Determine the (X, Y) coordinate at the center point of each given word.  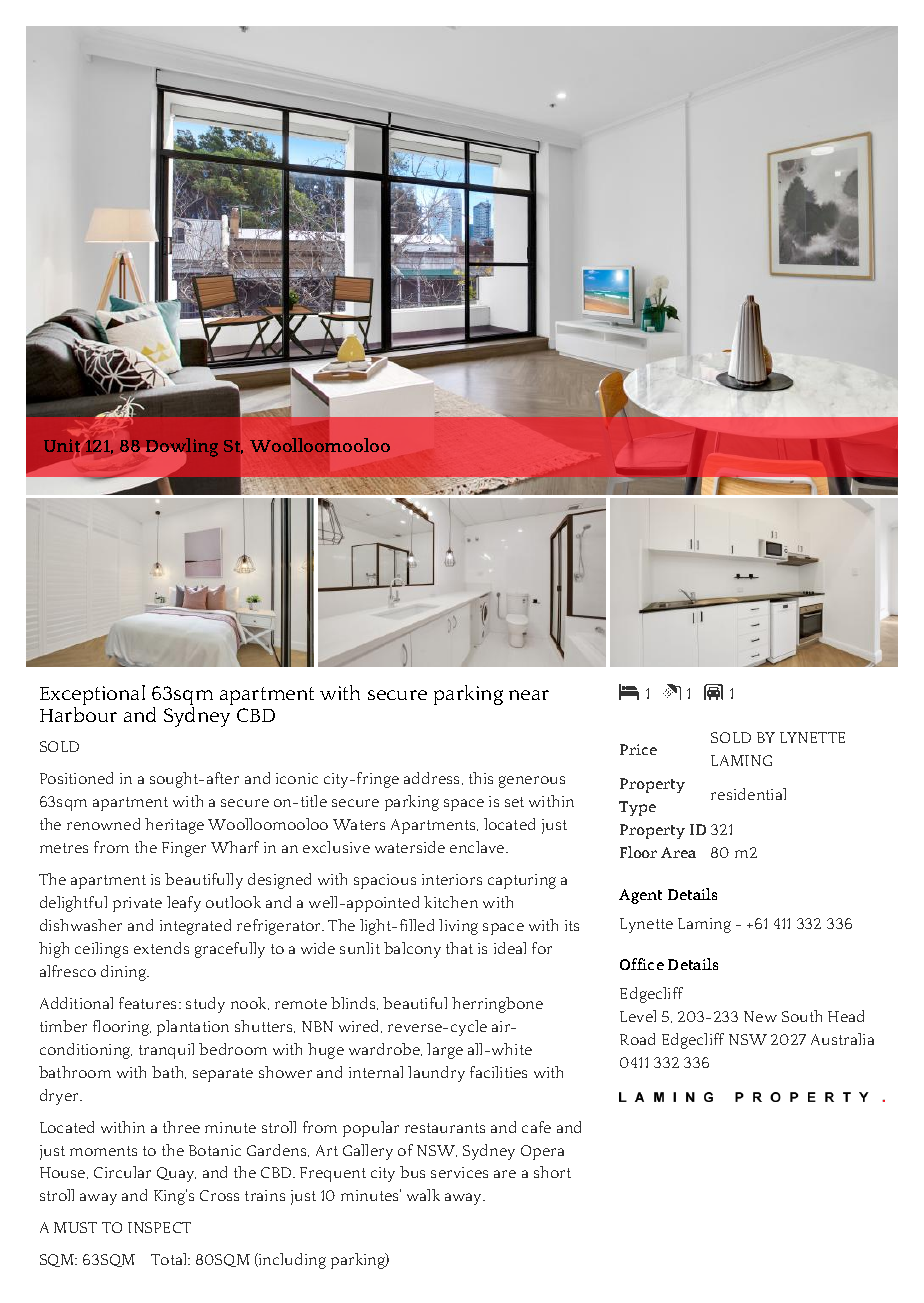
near (529, 695)
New (760, 1016)
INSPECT (159, 1227)
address (433, 778)
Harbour (78, 713)
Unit (63, 447)
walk (423, 1195)
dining (125, 973)
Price (638, 749)
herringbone (497, 1005)
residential (748, 794)
